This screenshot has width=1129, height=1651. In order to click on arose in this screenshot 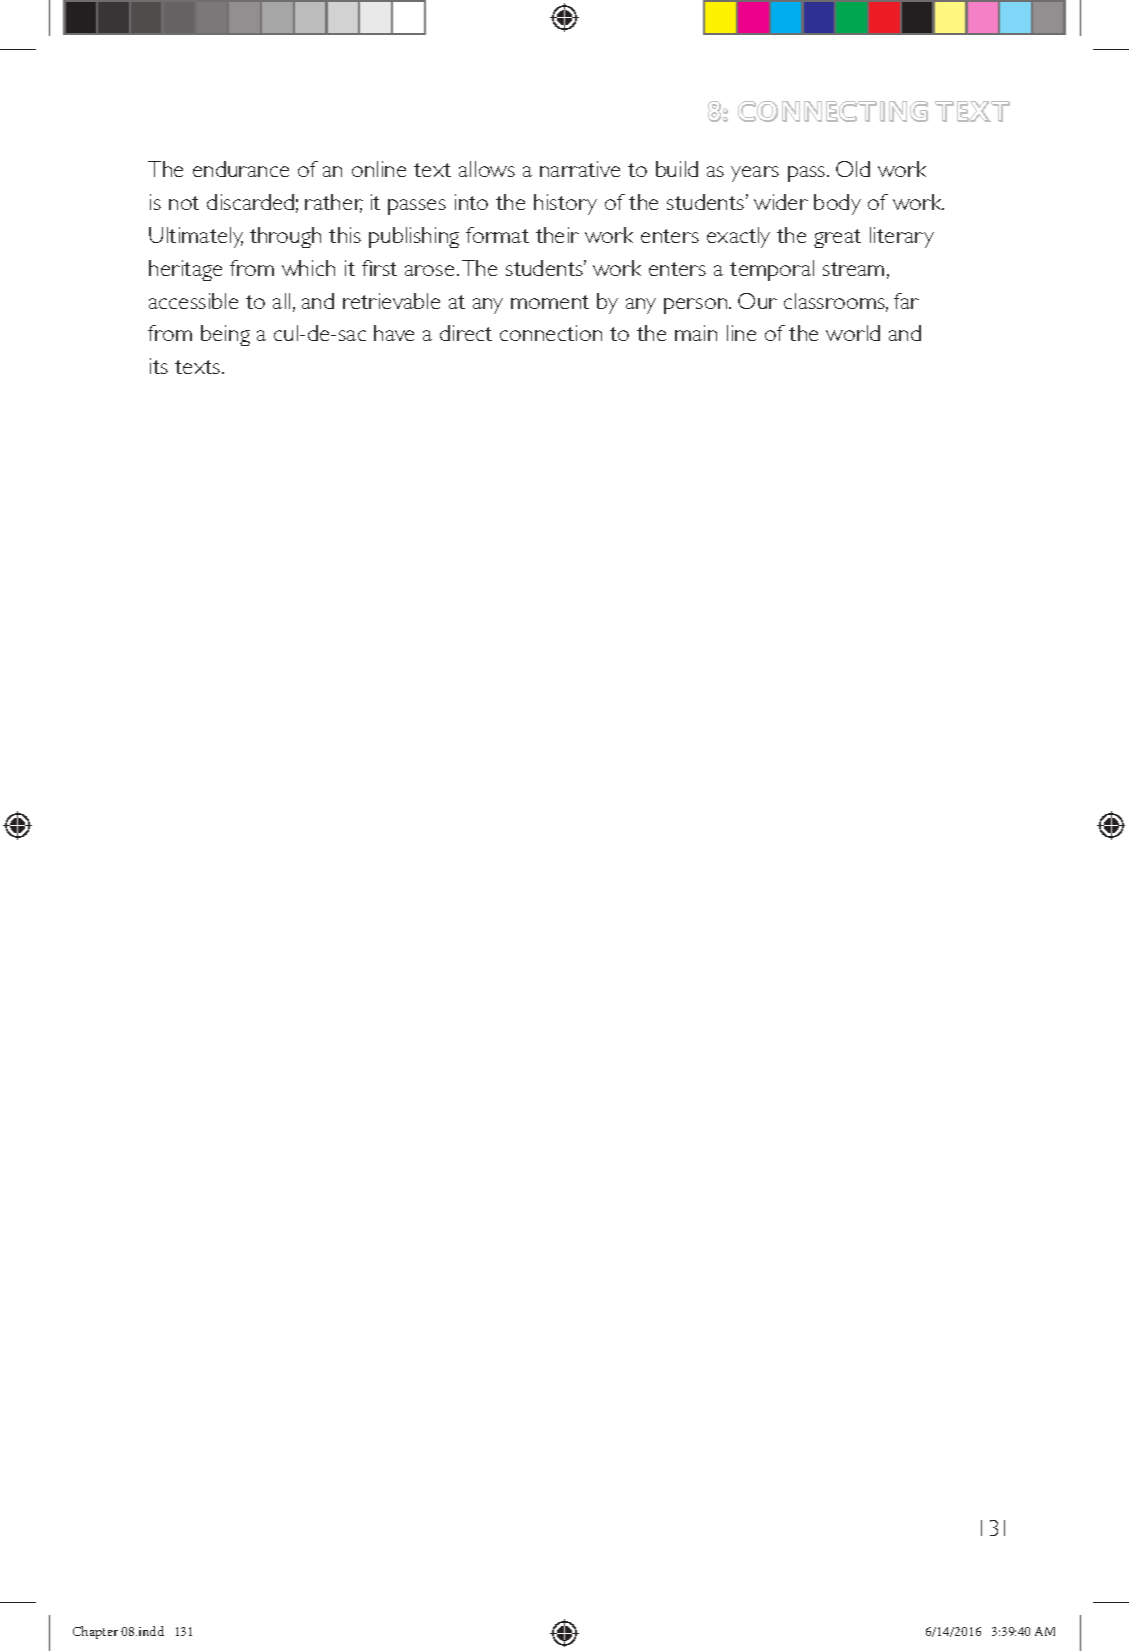, I will do `click(429, 270)`.
